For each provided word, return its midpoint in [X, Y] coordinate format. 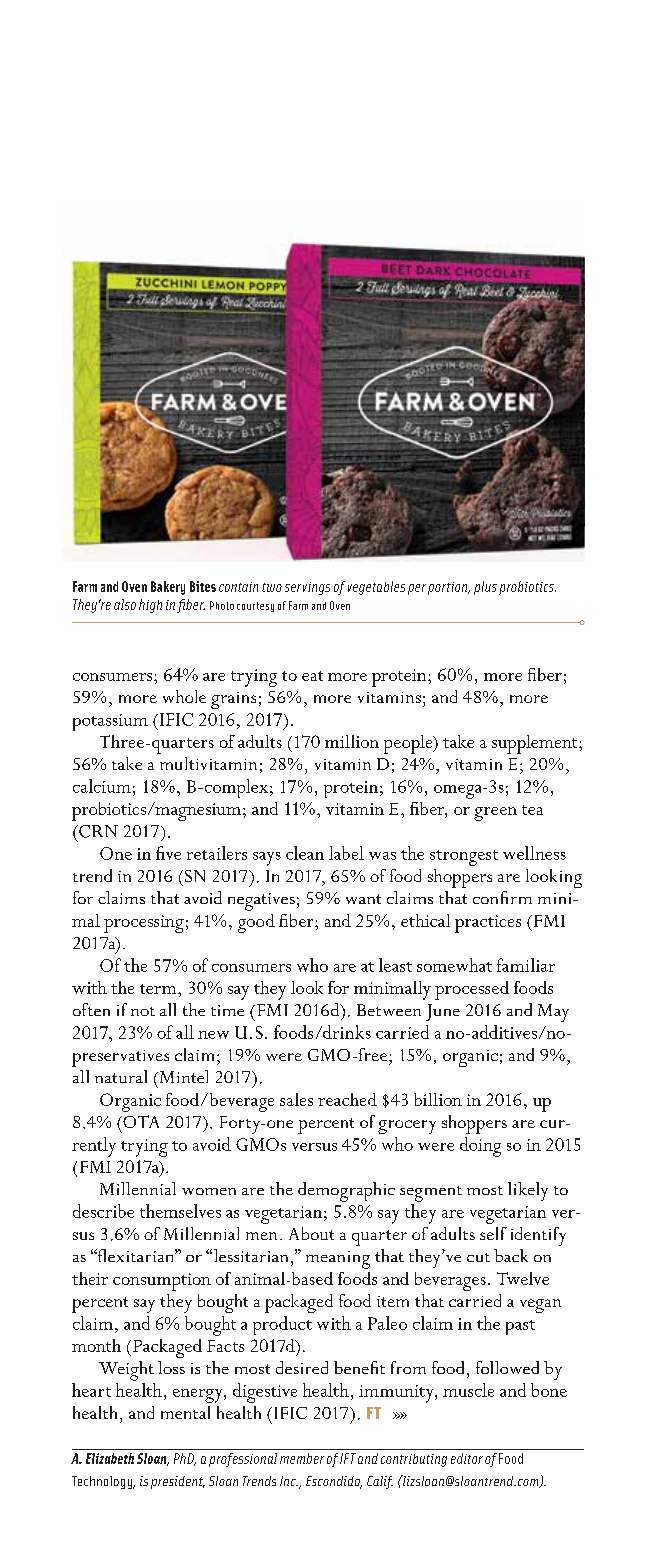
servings [307, 588]
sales [296, 1099]
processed [472, 990]
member [302, 1458]
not [143, 1011]
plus [485, 588]
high [150, 606]
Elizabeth [110, 1458]
